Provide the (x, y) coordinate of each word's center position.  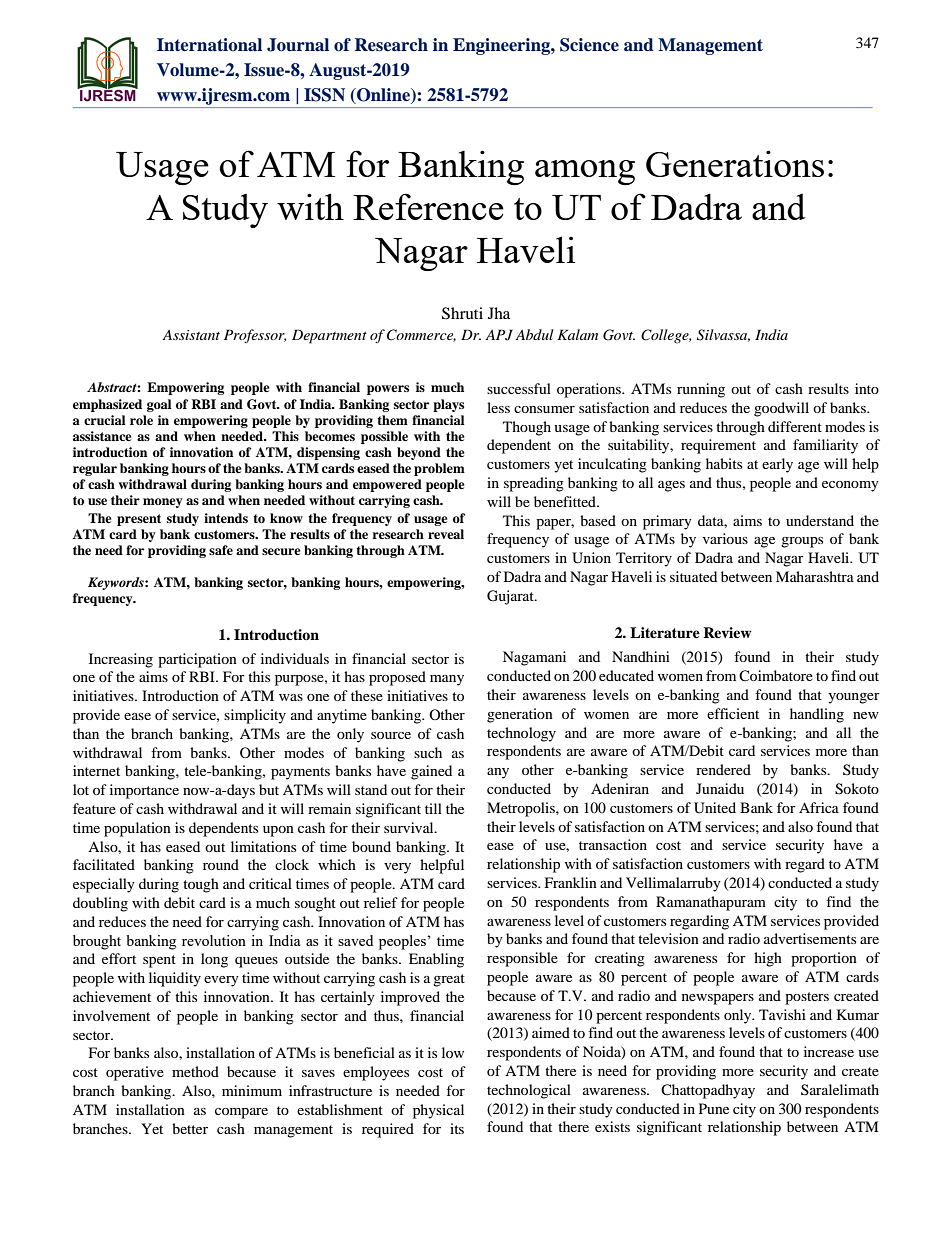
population (137, 829)
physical (438, 1111)
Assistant (191, 334)
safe (221, 550)
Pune (714, 1108)
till (433, 808)
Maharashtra (815, 576)
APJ (499, 335)
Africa (819, 807)
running (701, 390)
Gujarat (511, 597)
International (209, 45)
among (585, 172)
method (195, 1071)
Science (589, 45)
